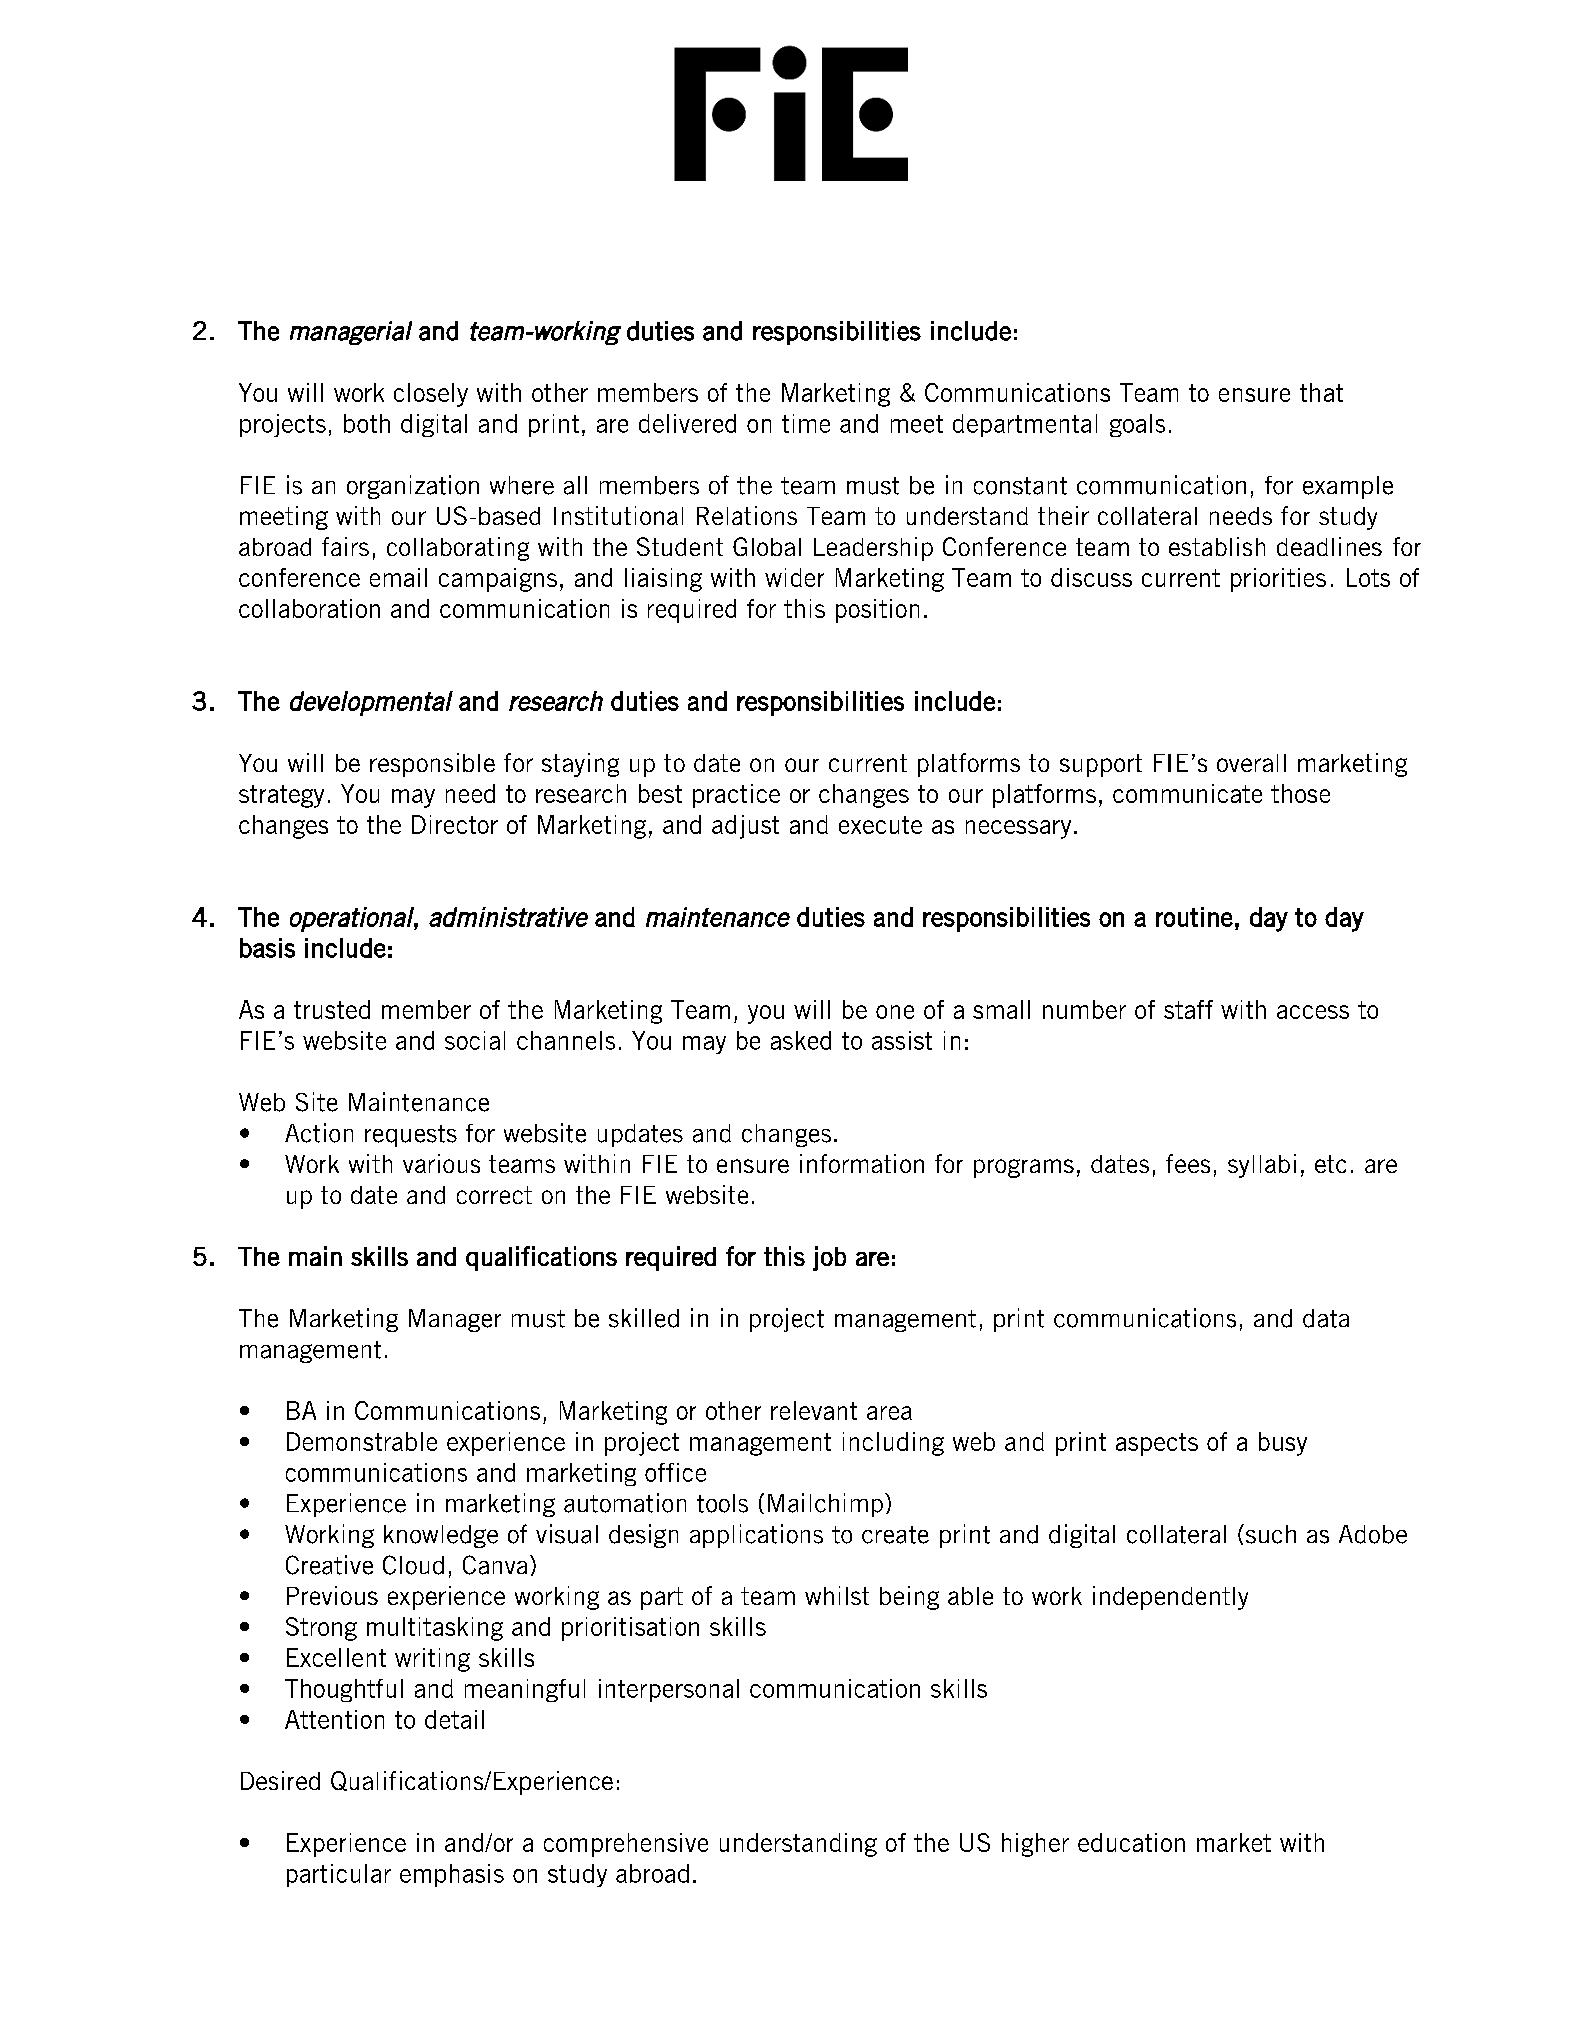 This page has width=1573, height=2036. I want to click on overall, so click(1251, 763).
